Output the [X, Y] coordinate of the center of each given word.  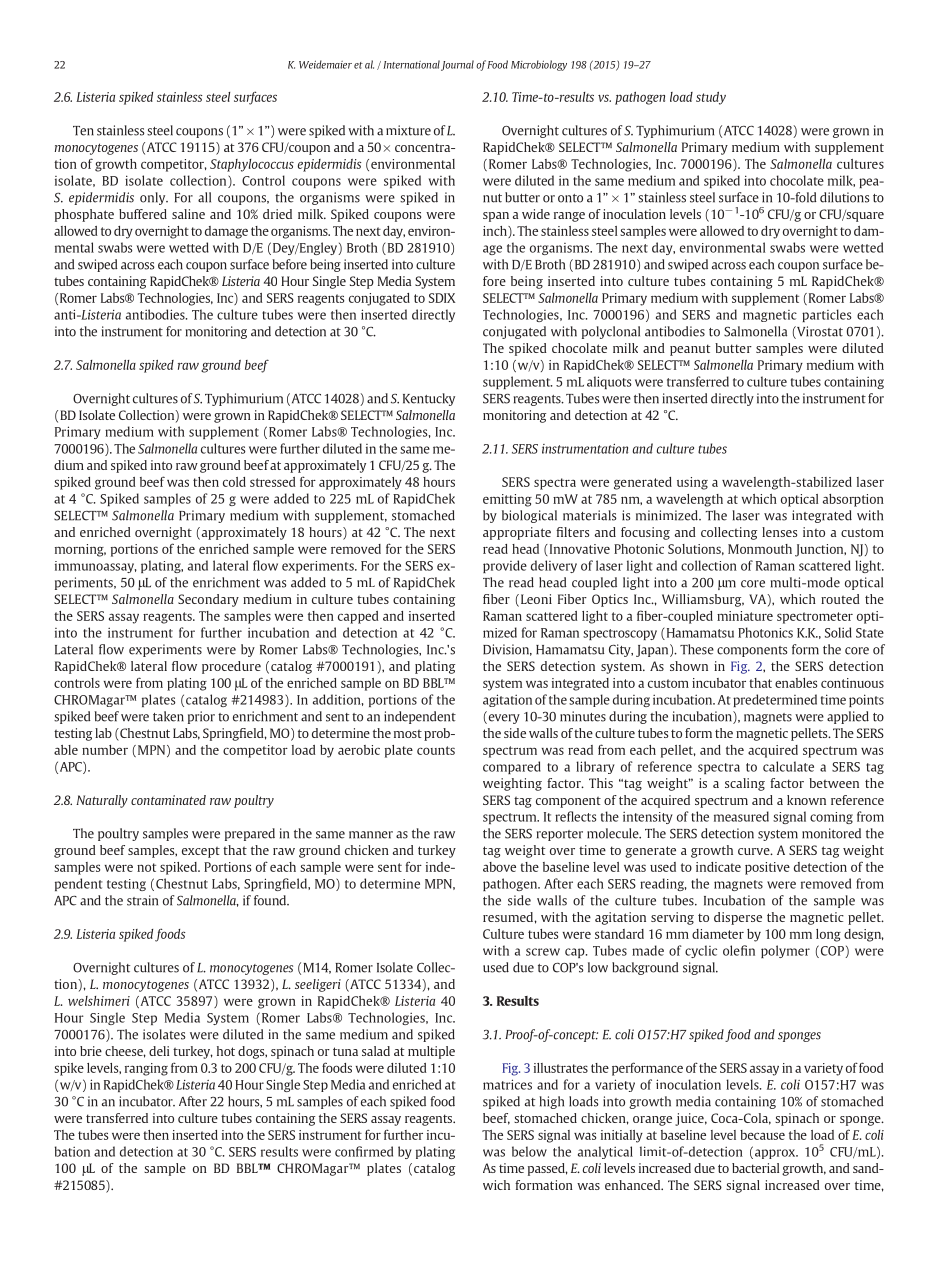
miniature [745, 616]
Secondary [208, 600]
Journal [457, 65]
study [711, 98]
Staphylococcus [252, 165]
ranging [146, 1069]
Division [507, 650]
